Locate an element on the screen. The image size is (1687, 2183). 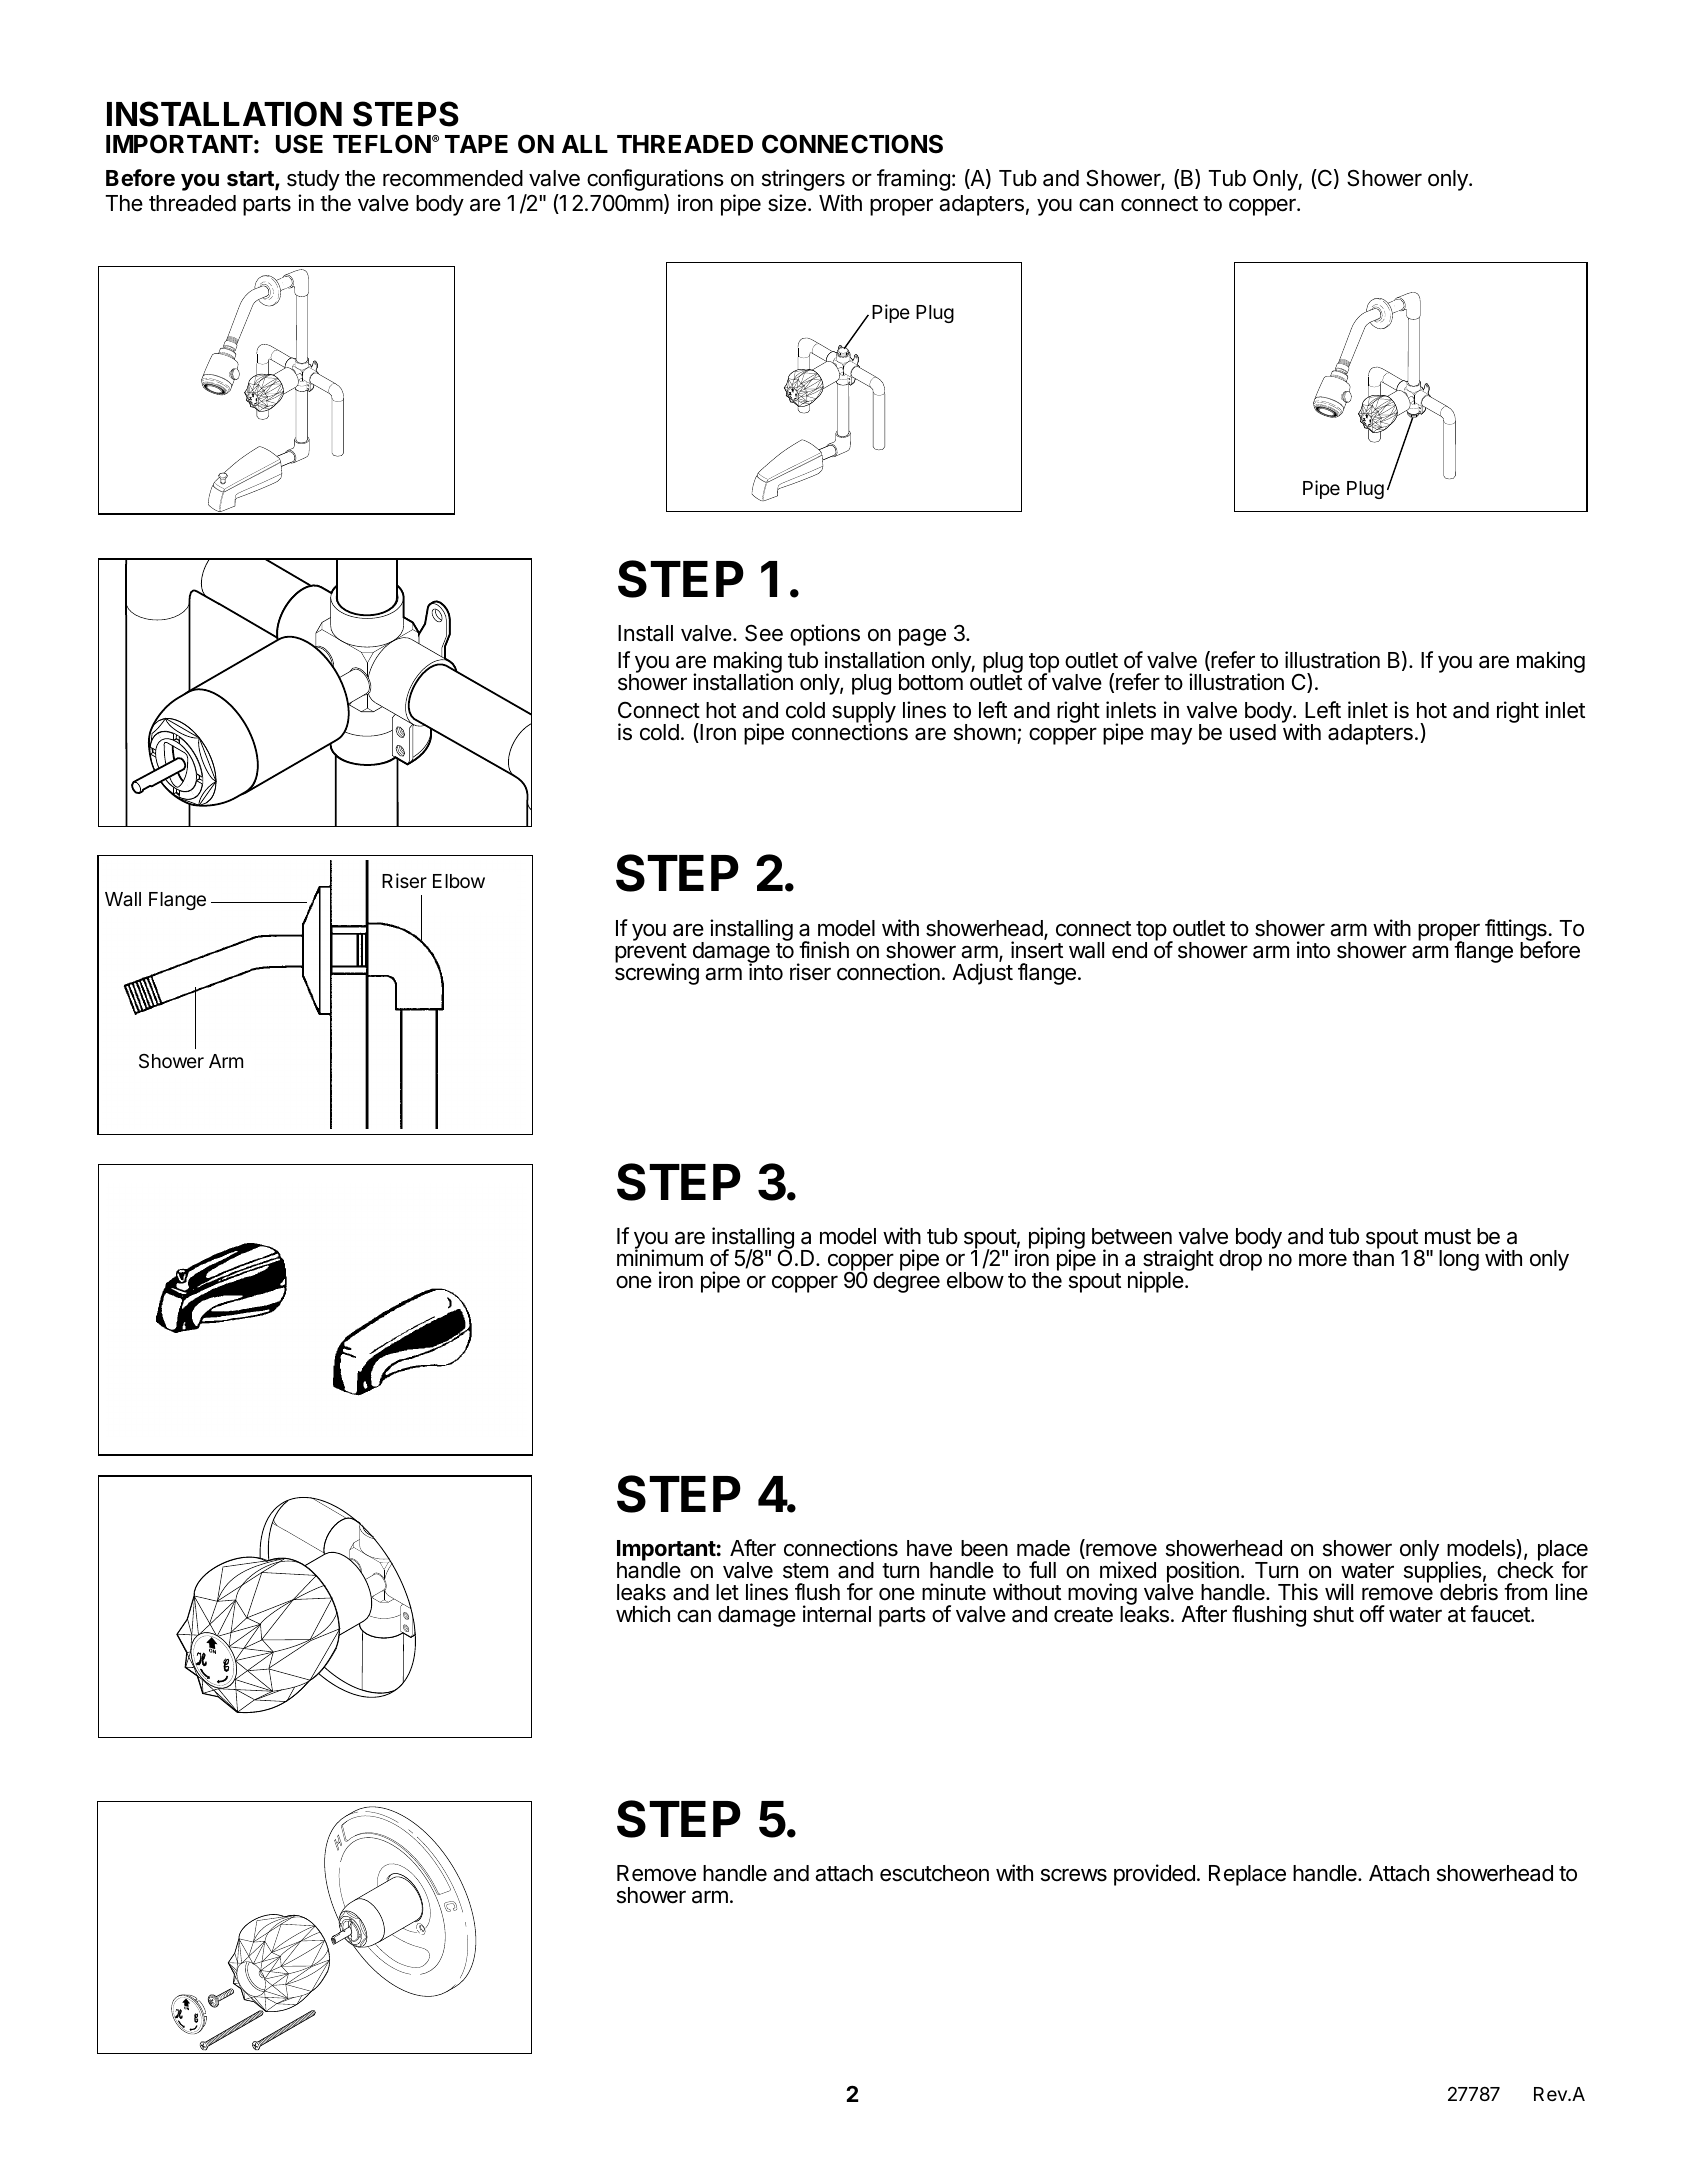
Adjust is located at coordinates (982, 974).
